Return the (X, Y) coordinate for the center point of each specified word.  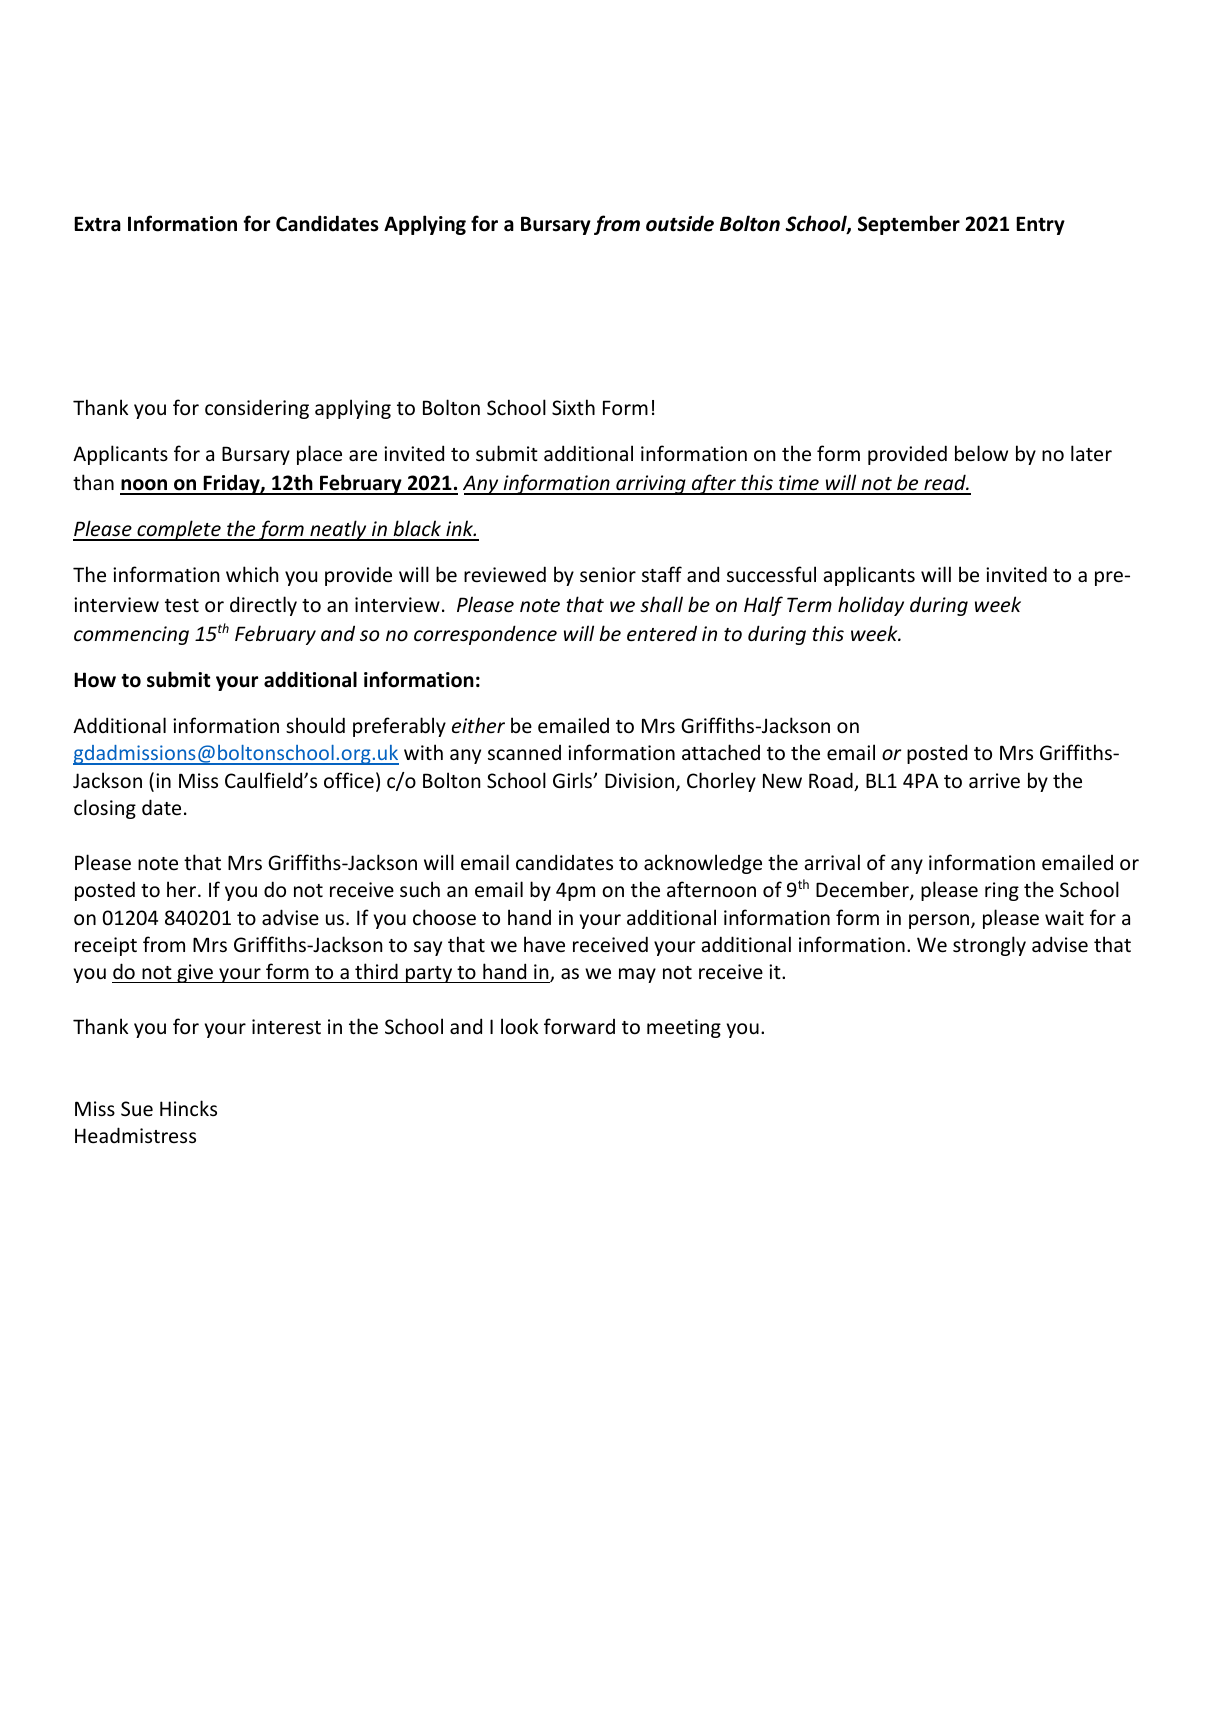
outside (680, 223)
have (544, 944)
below (981, 453)
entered (662, 633)
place (319, 455)
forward (579, 1026)
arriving (651, 485)
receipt (106, 946)
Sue (137, 1109)
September (909, 225)
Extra (97, 224)
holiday (871, 606)
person (940, 921)
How (95, 680)
